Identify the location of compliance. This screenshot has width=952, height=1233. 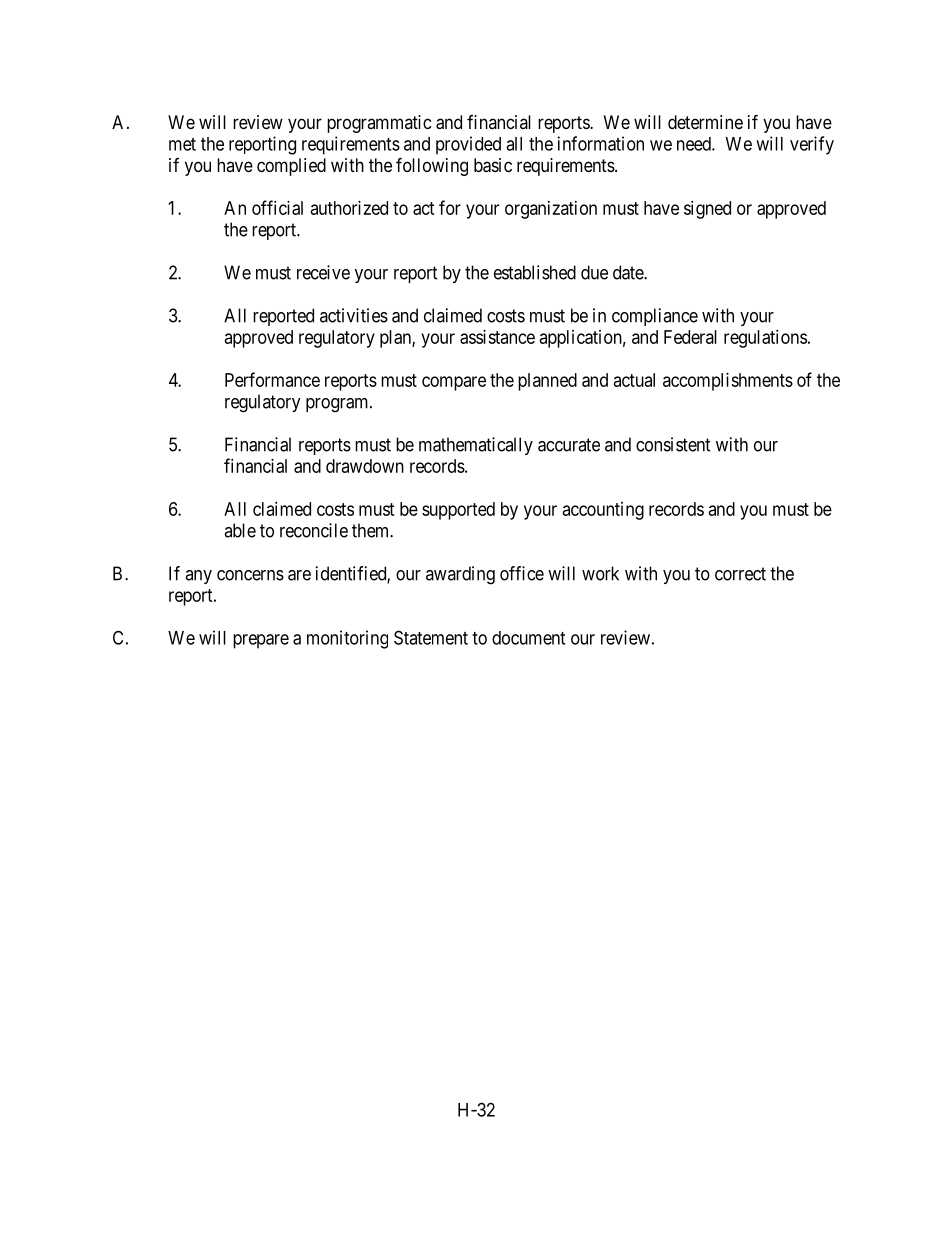
(655, 317).
